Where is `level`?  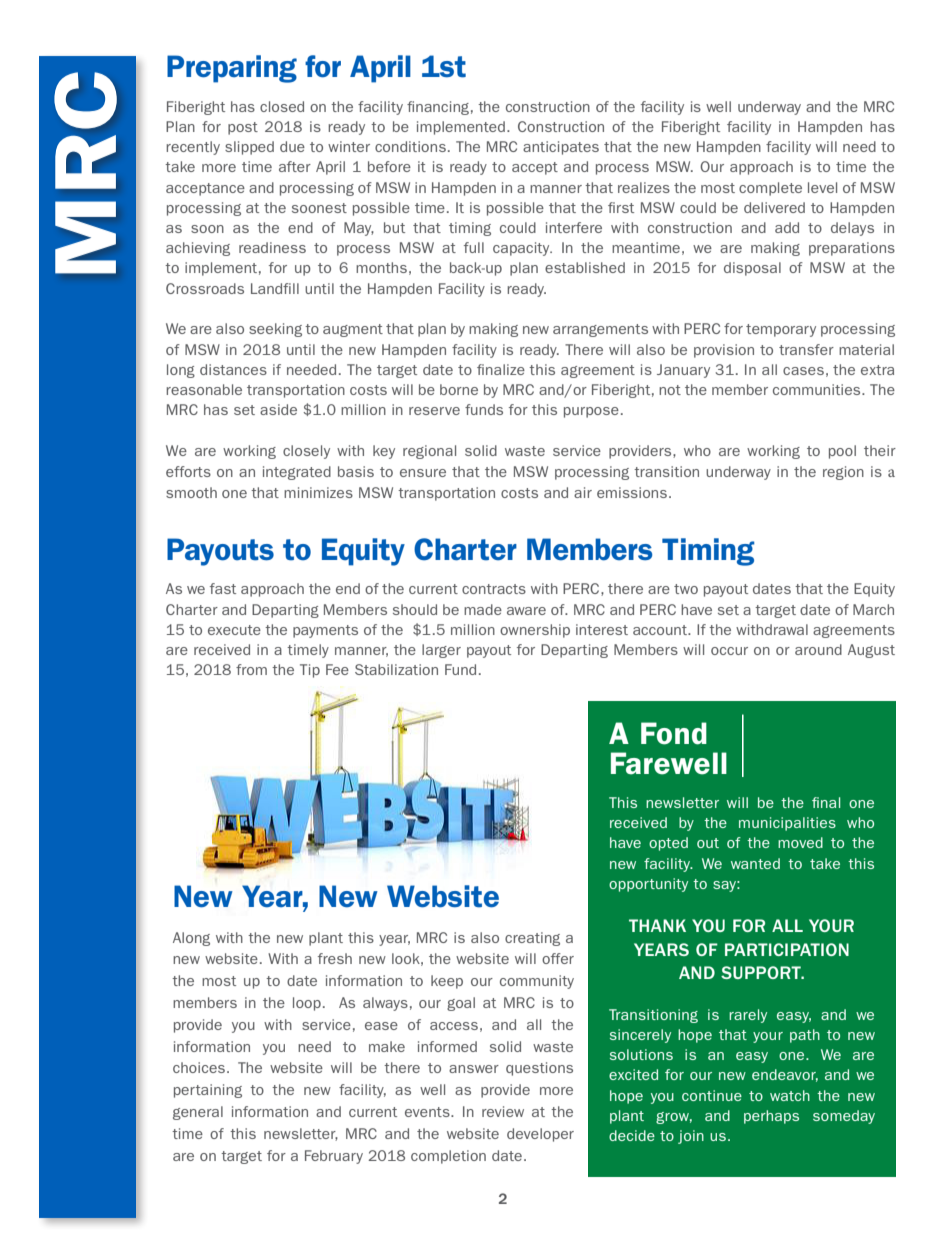
level is located at coordinates (822, 187).
